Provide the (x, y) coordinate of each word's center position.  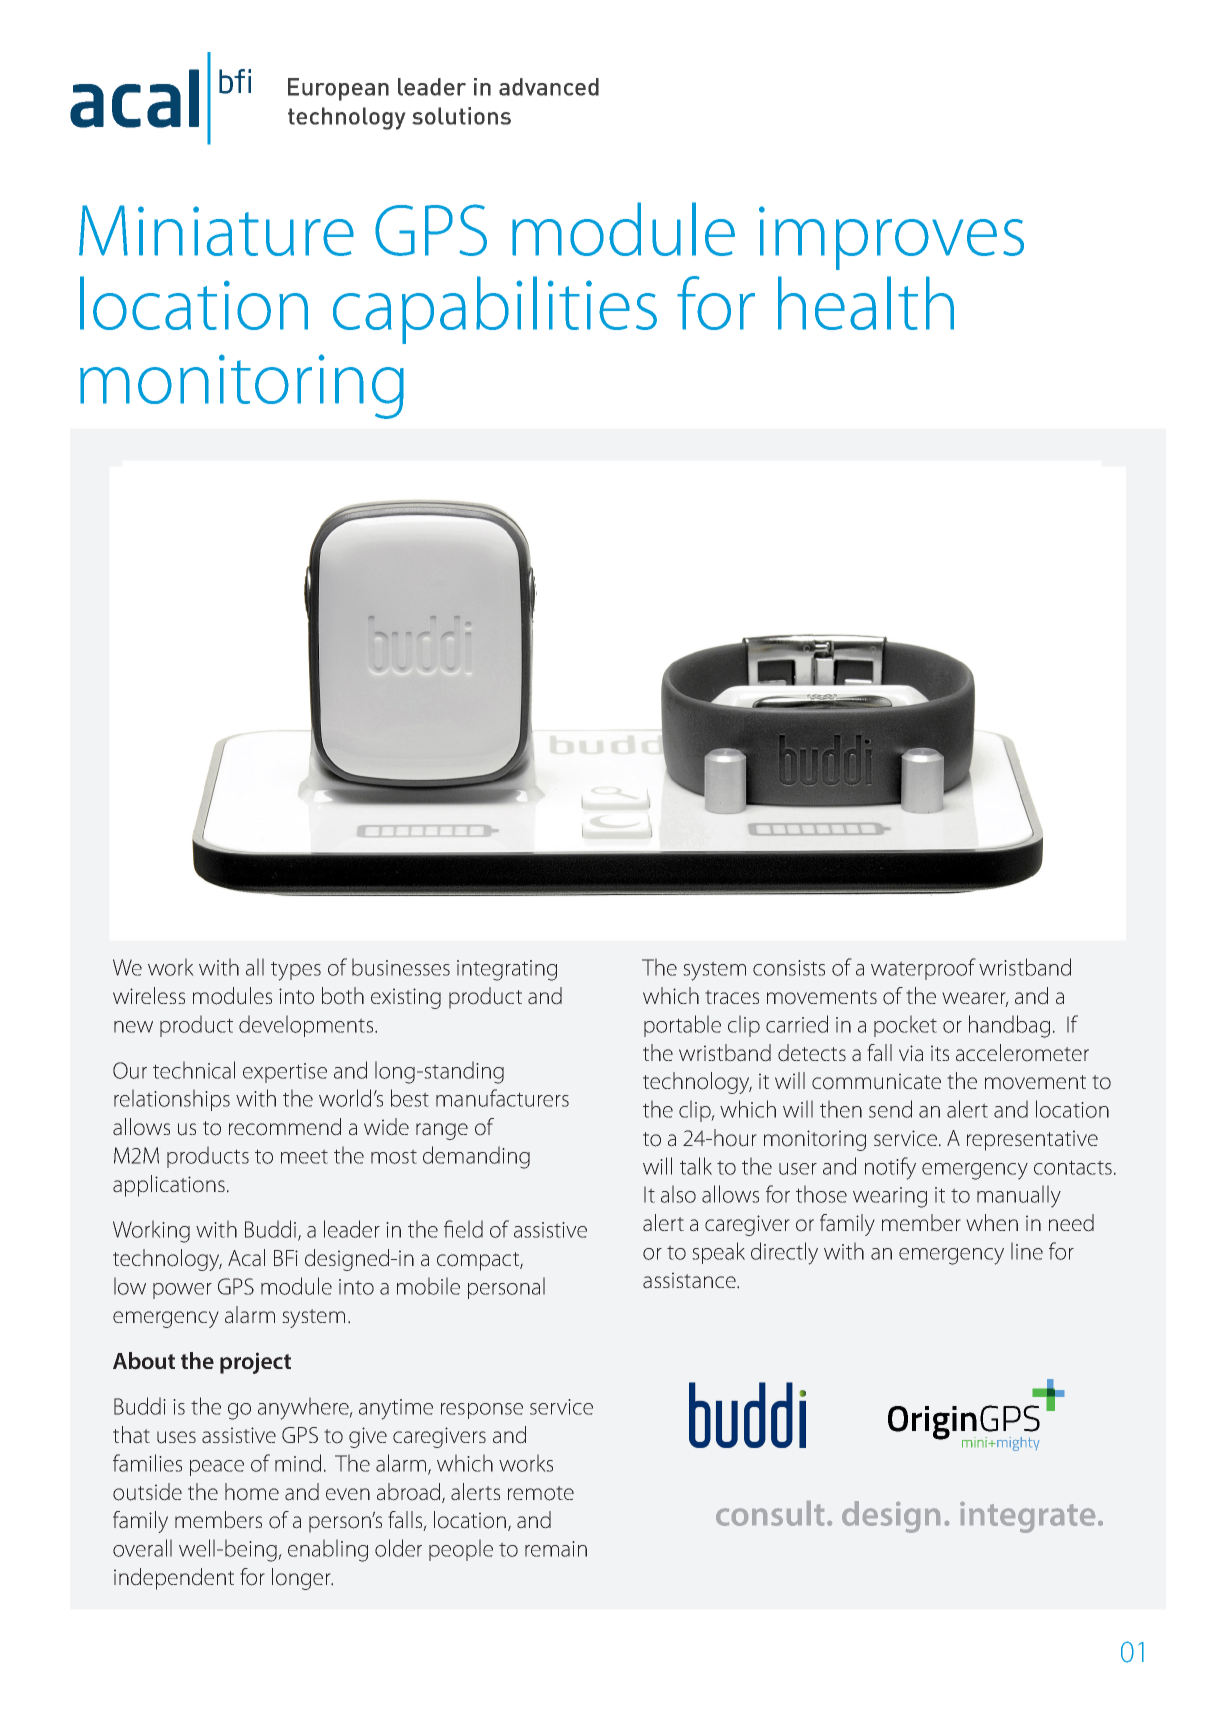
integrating (507, 970)
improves (891, 238)
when (992, 1222)
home (252, 1492)
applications (169, 1186)
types (296, 971)
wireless (149, 995)
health (866, 303)
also (678, 1194)
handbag (1009, 1026)
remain (556, 1549)
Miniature (216, 230)
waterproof (923, 969)
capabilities (495, 310)
